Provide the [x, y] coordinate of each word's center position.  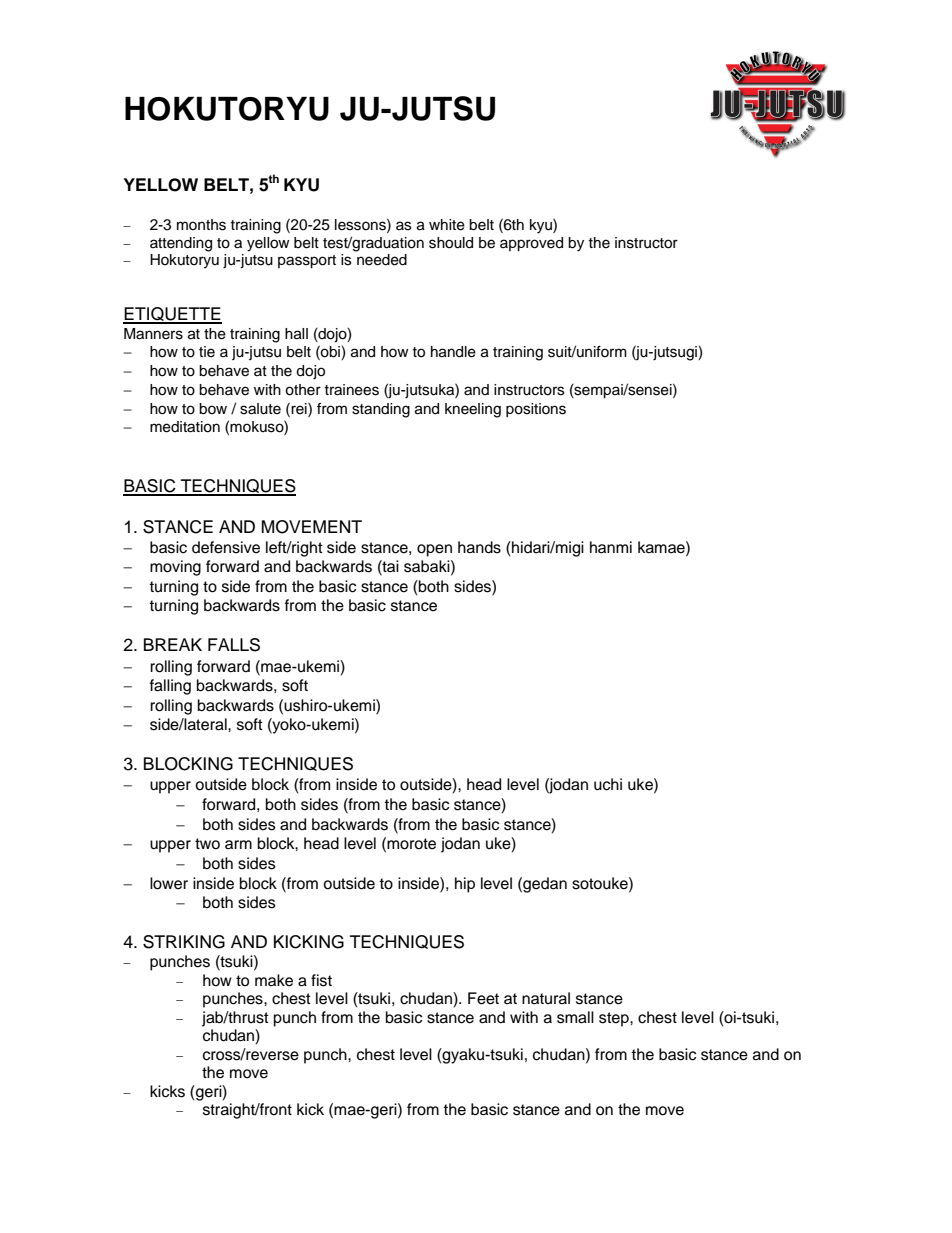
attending [181, 244]
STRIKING [184, 942]
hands [479, 547]
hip [465, 885]
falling [170, 687]
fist [321, 980]
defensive [226, 547]
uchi [608, 784]
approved [531, 244]
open [434, 550]
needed [382, 260]
